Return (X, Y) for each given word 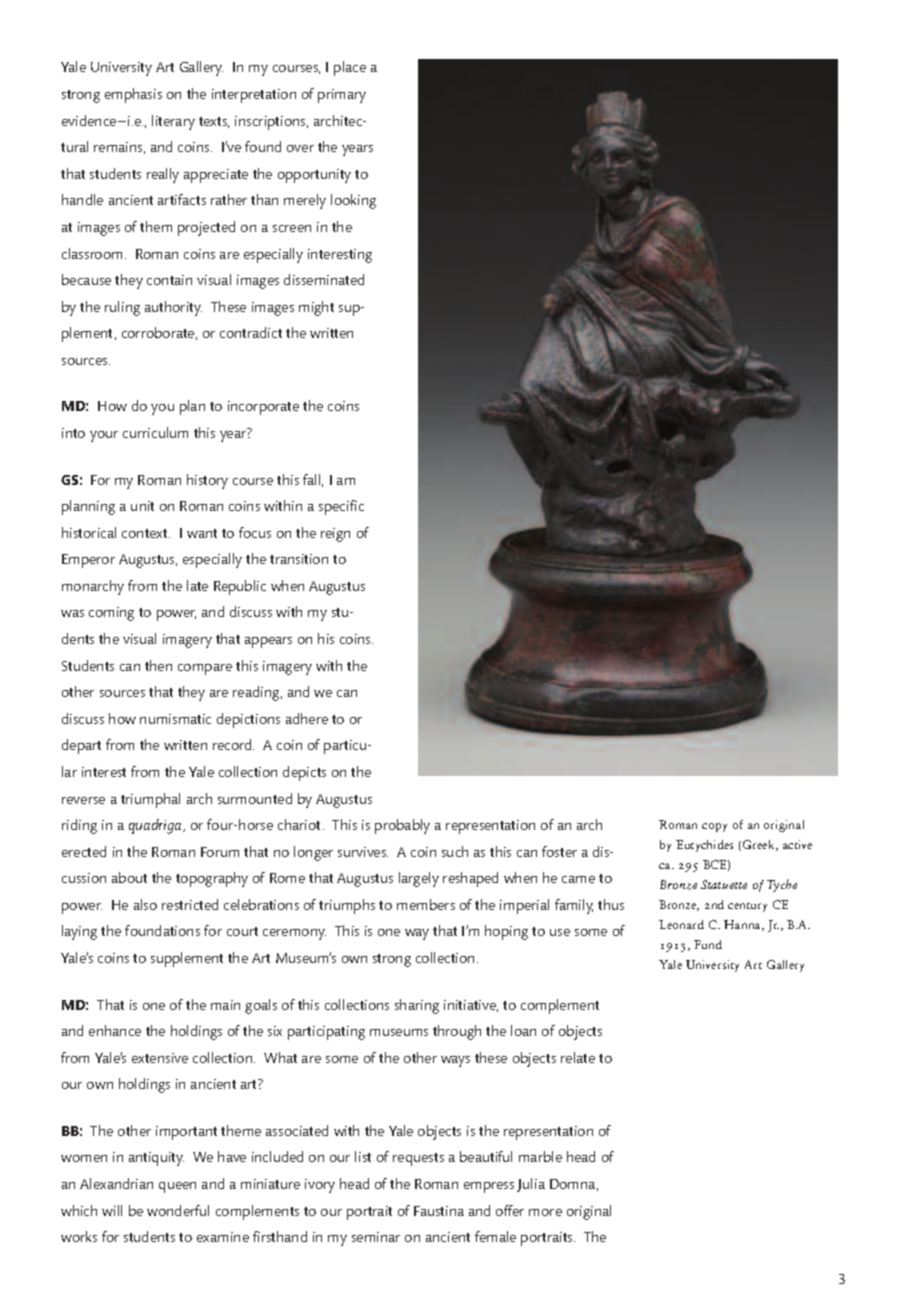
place (350, 68)
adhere (307, 718)
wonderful (178, 1210)
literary (173, 122)
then (158, 665)
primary (342, 96)
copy (714, 827)
